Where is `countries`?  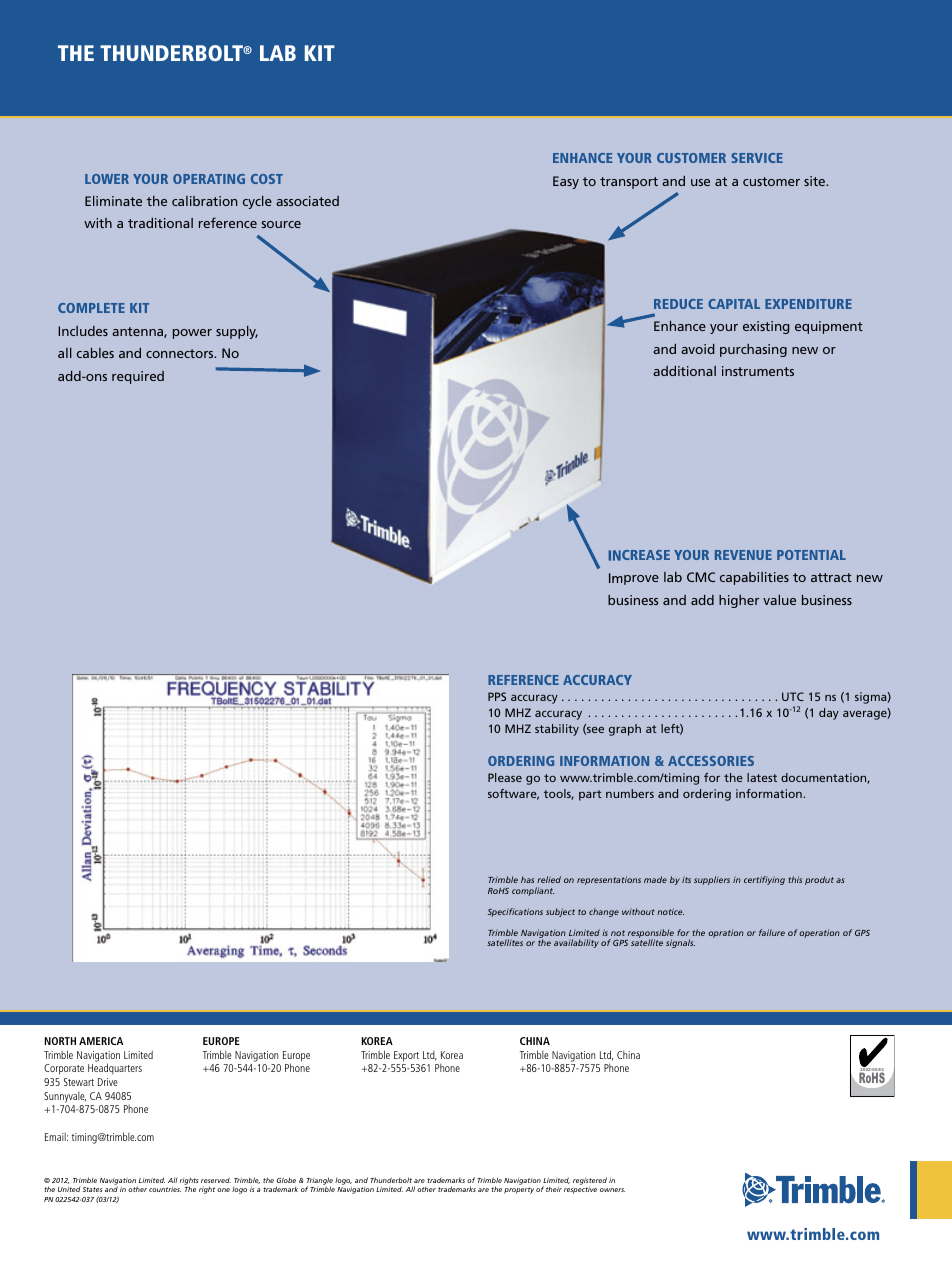
countries is located at coordinates (165, 1189).
